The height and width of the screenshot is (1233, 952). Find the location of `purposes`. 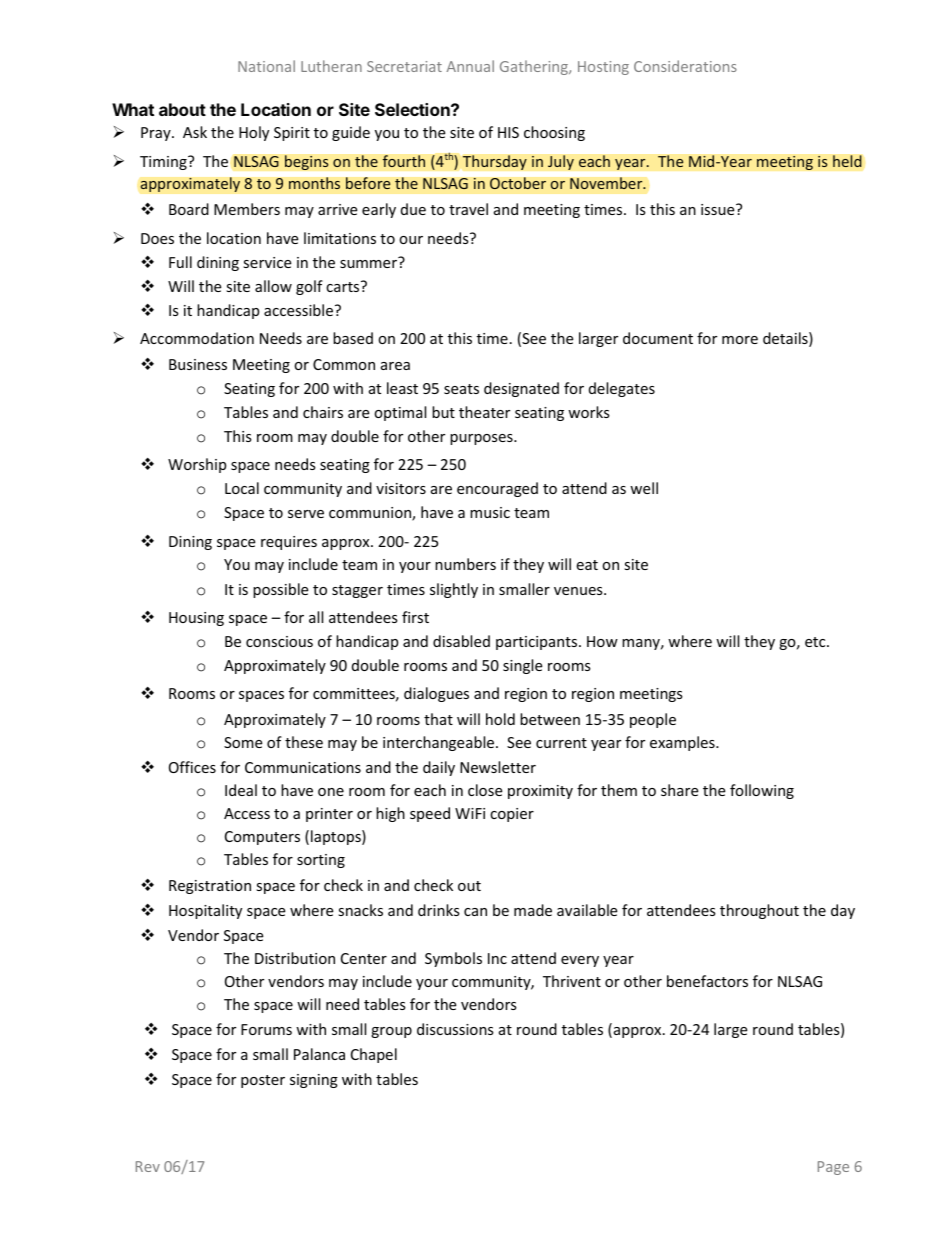

purposes is located at coordinates (482, 439).
